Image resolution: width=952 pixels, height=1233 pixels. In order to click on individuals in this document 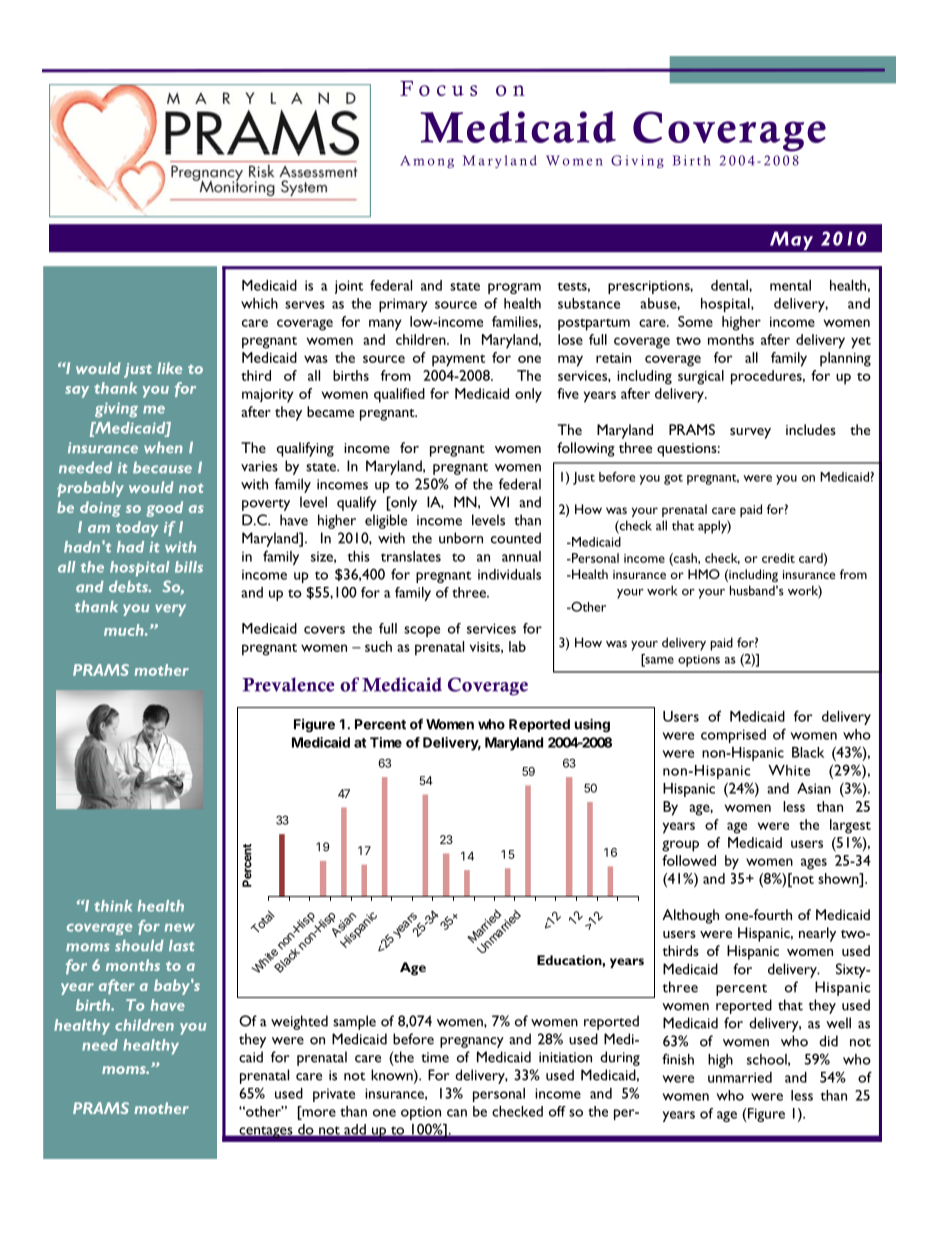, I will do `click(509, 574)`.
